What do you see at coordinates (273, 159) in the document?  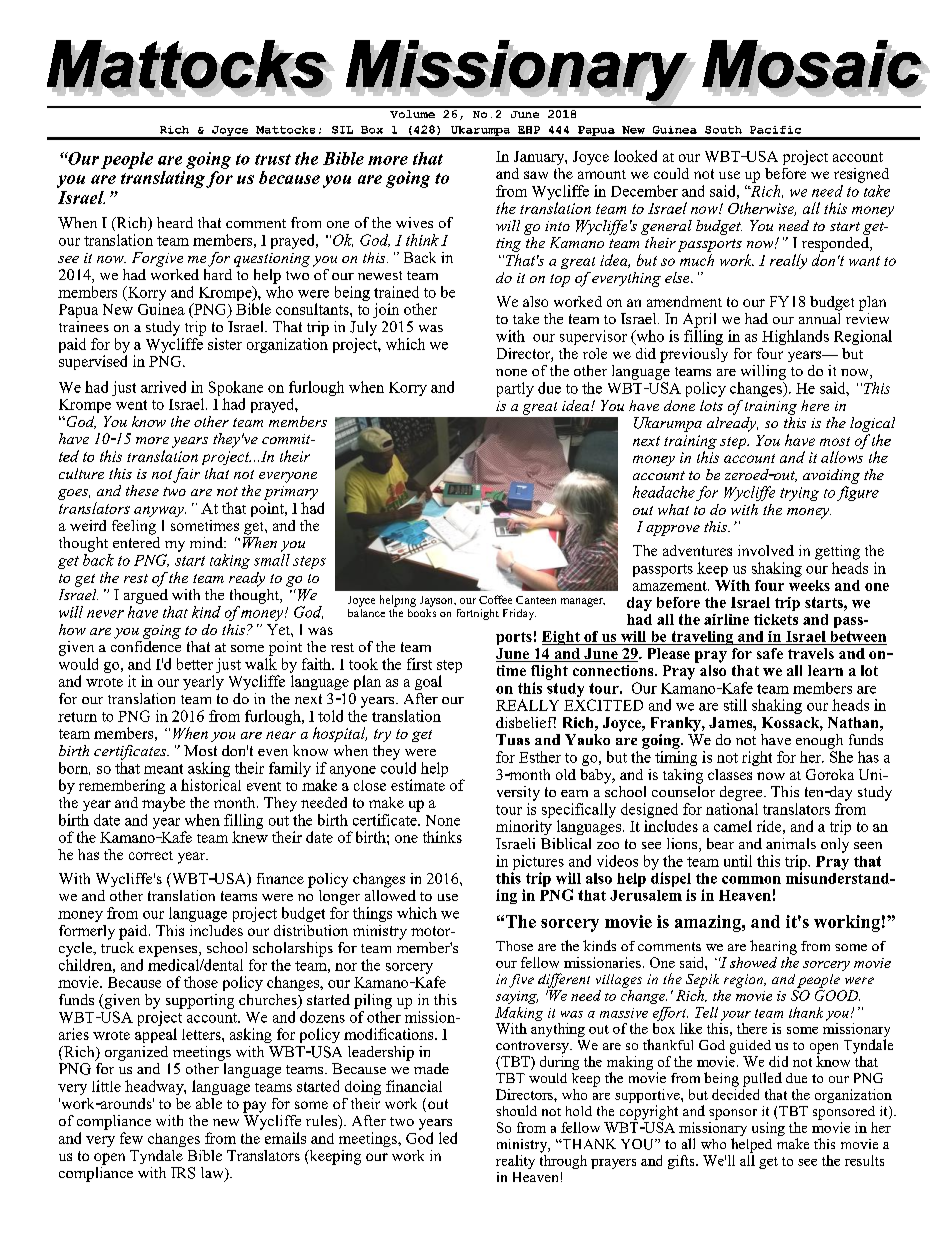 I see `trust` at bounding box center [273, 159].
